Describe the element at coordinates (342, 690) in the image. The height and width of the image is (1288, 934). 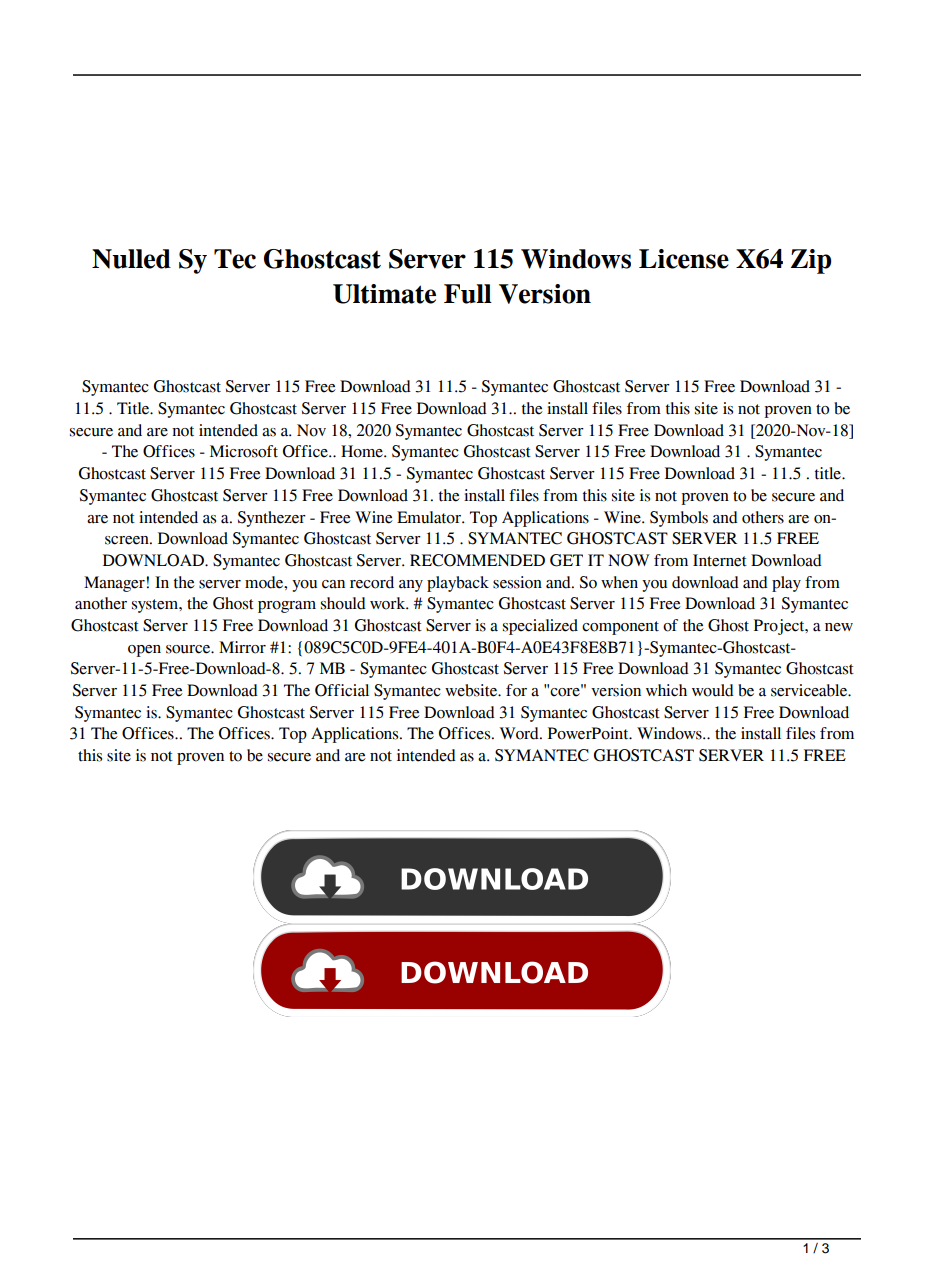
I see `Official` at that location.
